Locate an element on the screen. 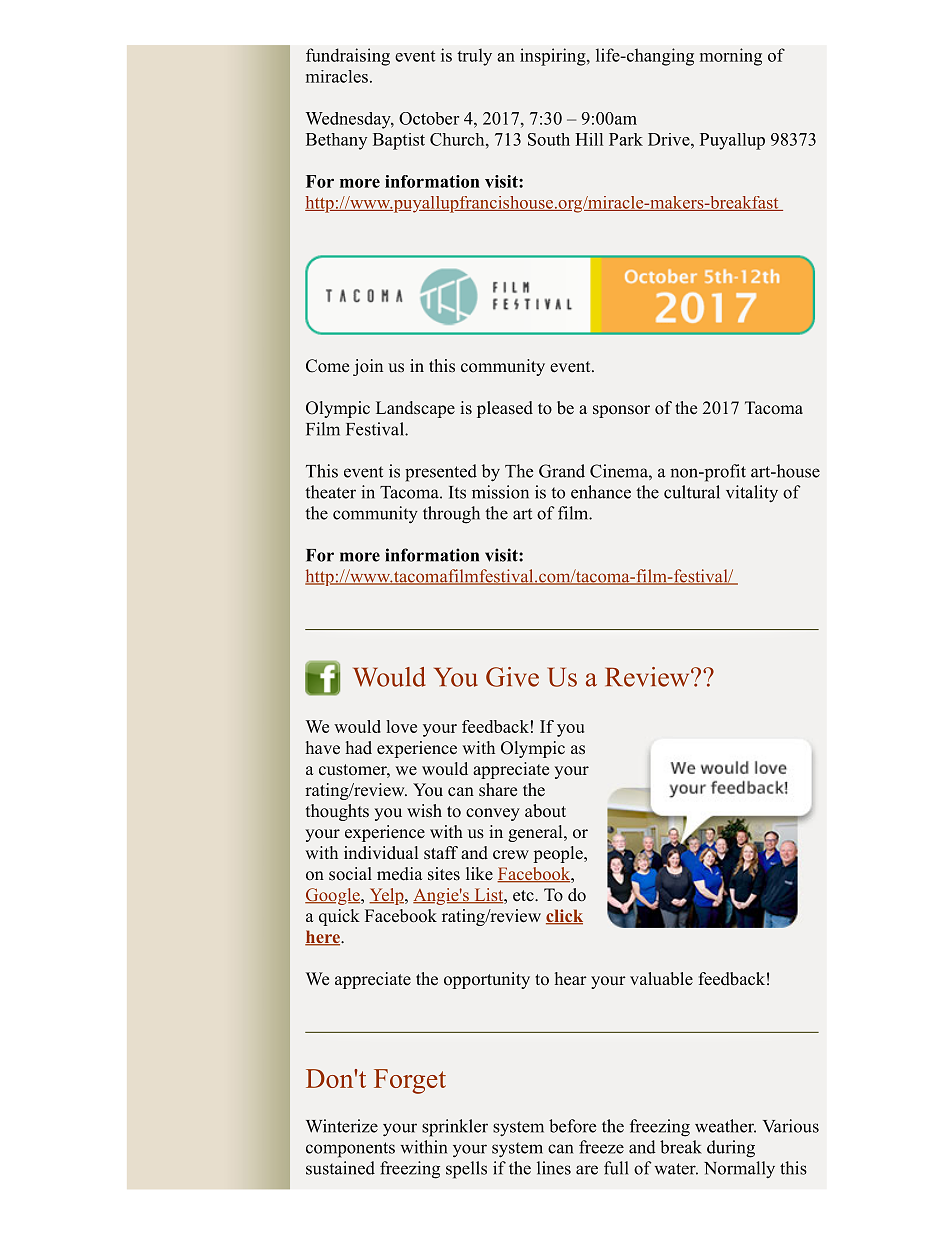 The width and height of the screenshot is (952, 1233). during is located at coordinates (731, 1149).
